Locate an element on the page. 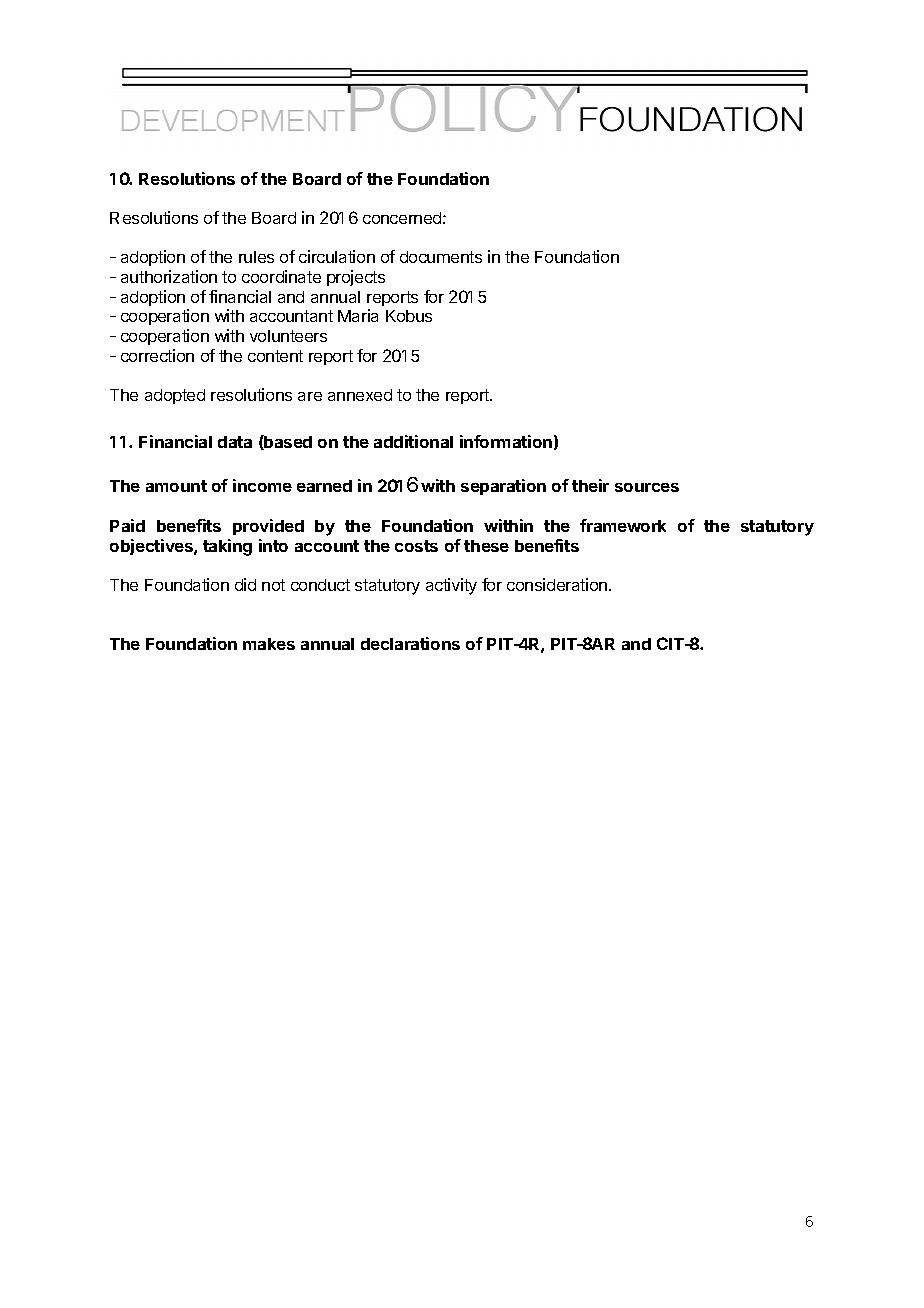 Image resolution: width=924 pixels, height=1308 pixels. projects is located at coordinates (356, 278).
